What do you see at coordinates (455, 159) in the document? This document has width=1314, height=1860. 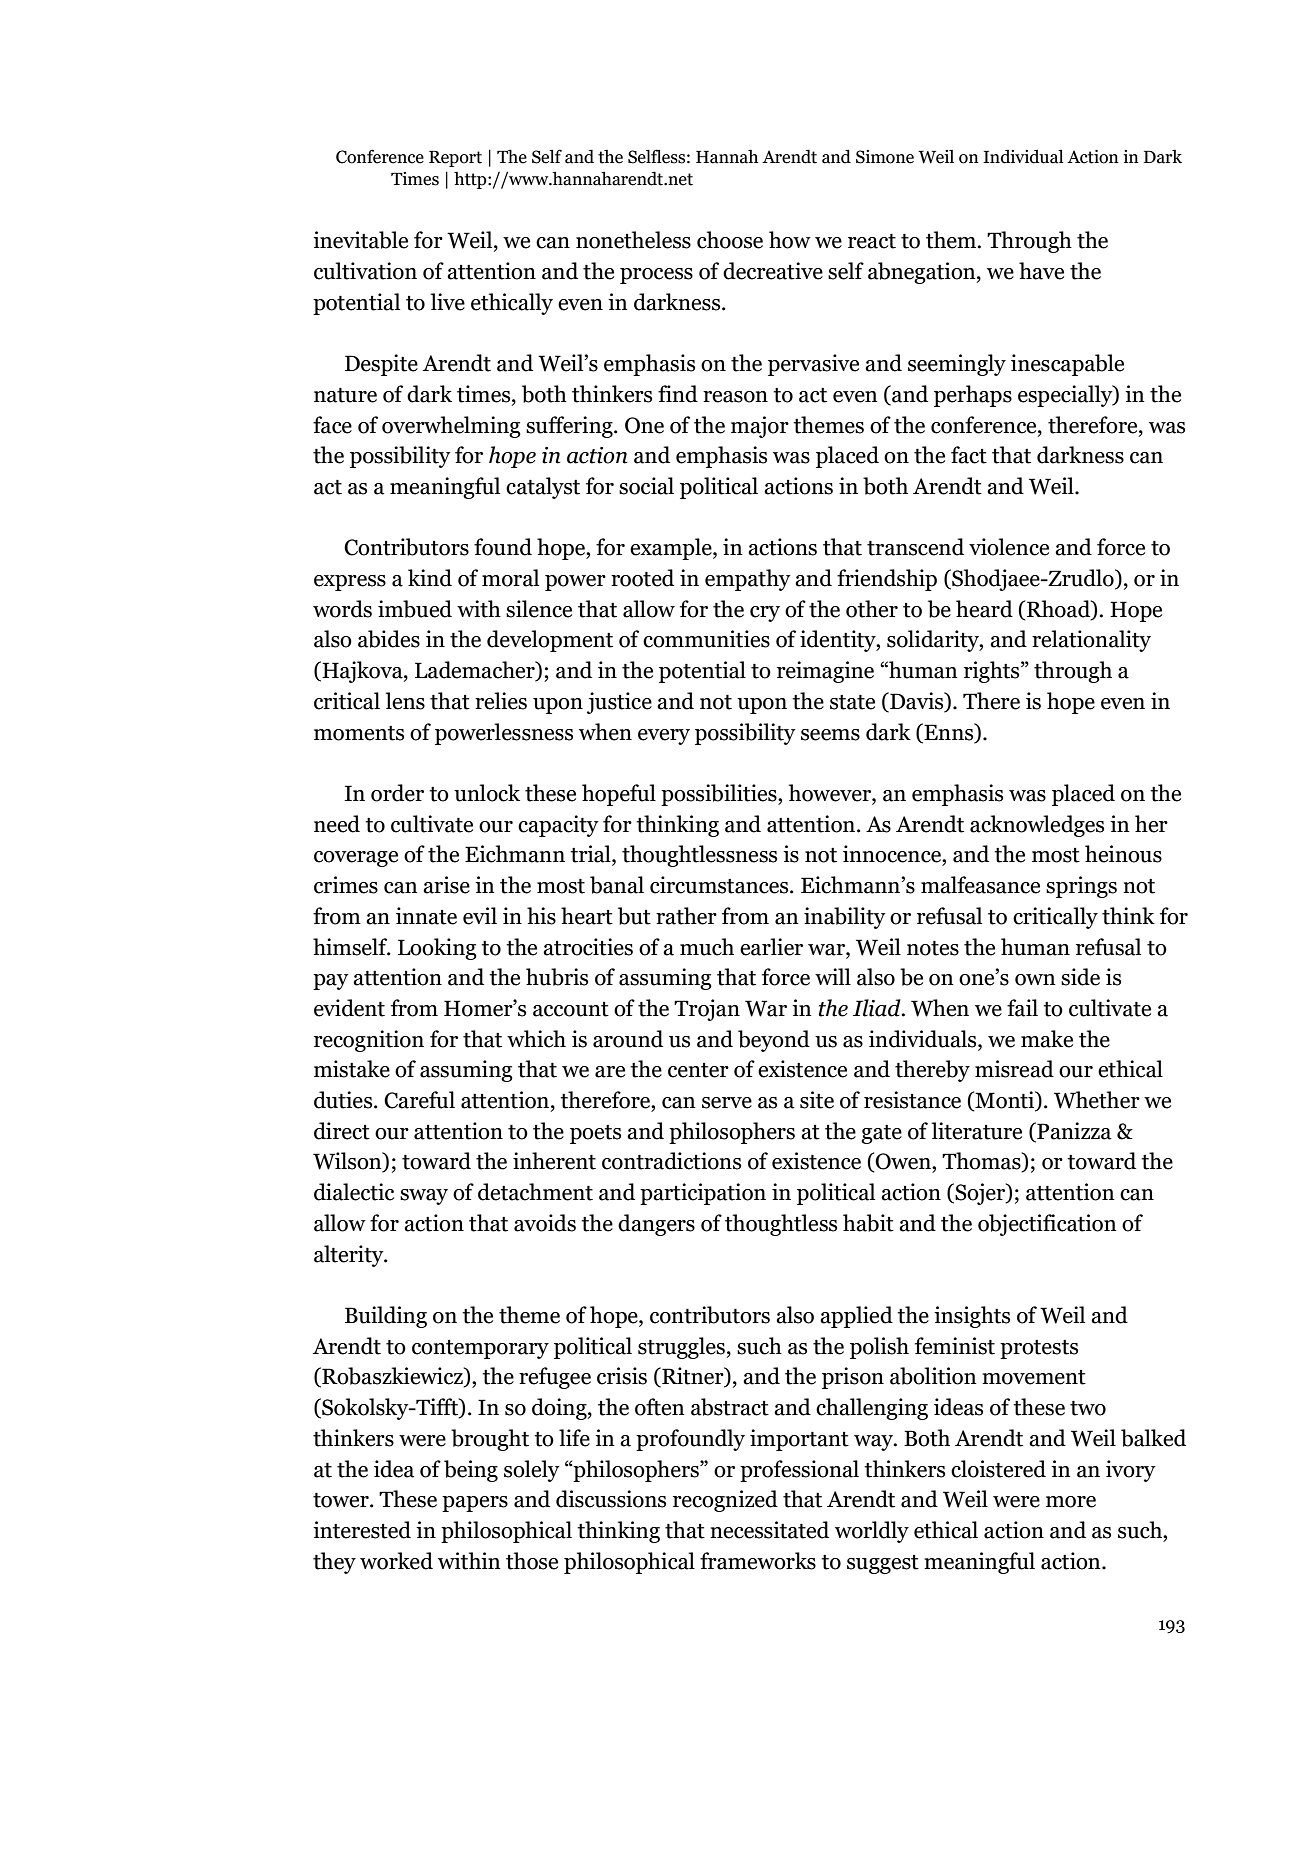 I see `Report` at bounding box center [455, 159].
